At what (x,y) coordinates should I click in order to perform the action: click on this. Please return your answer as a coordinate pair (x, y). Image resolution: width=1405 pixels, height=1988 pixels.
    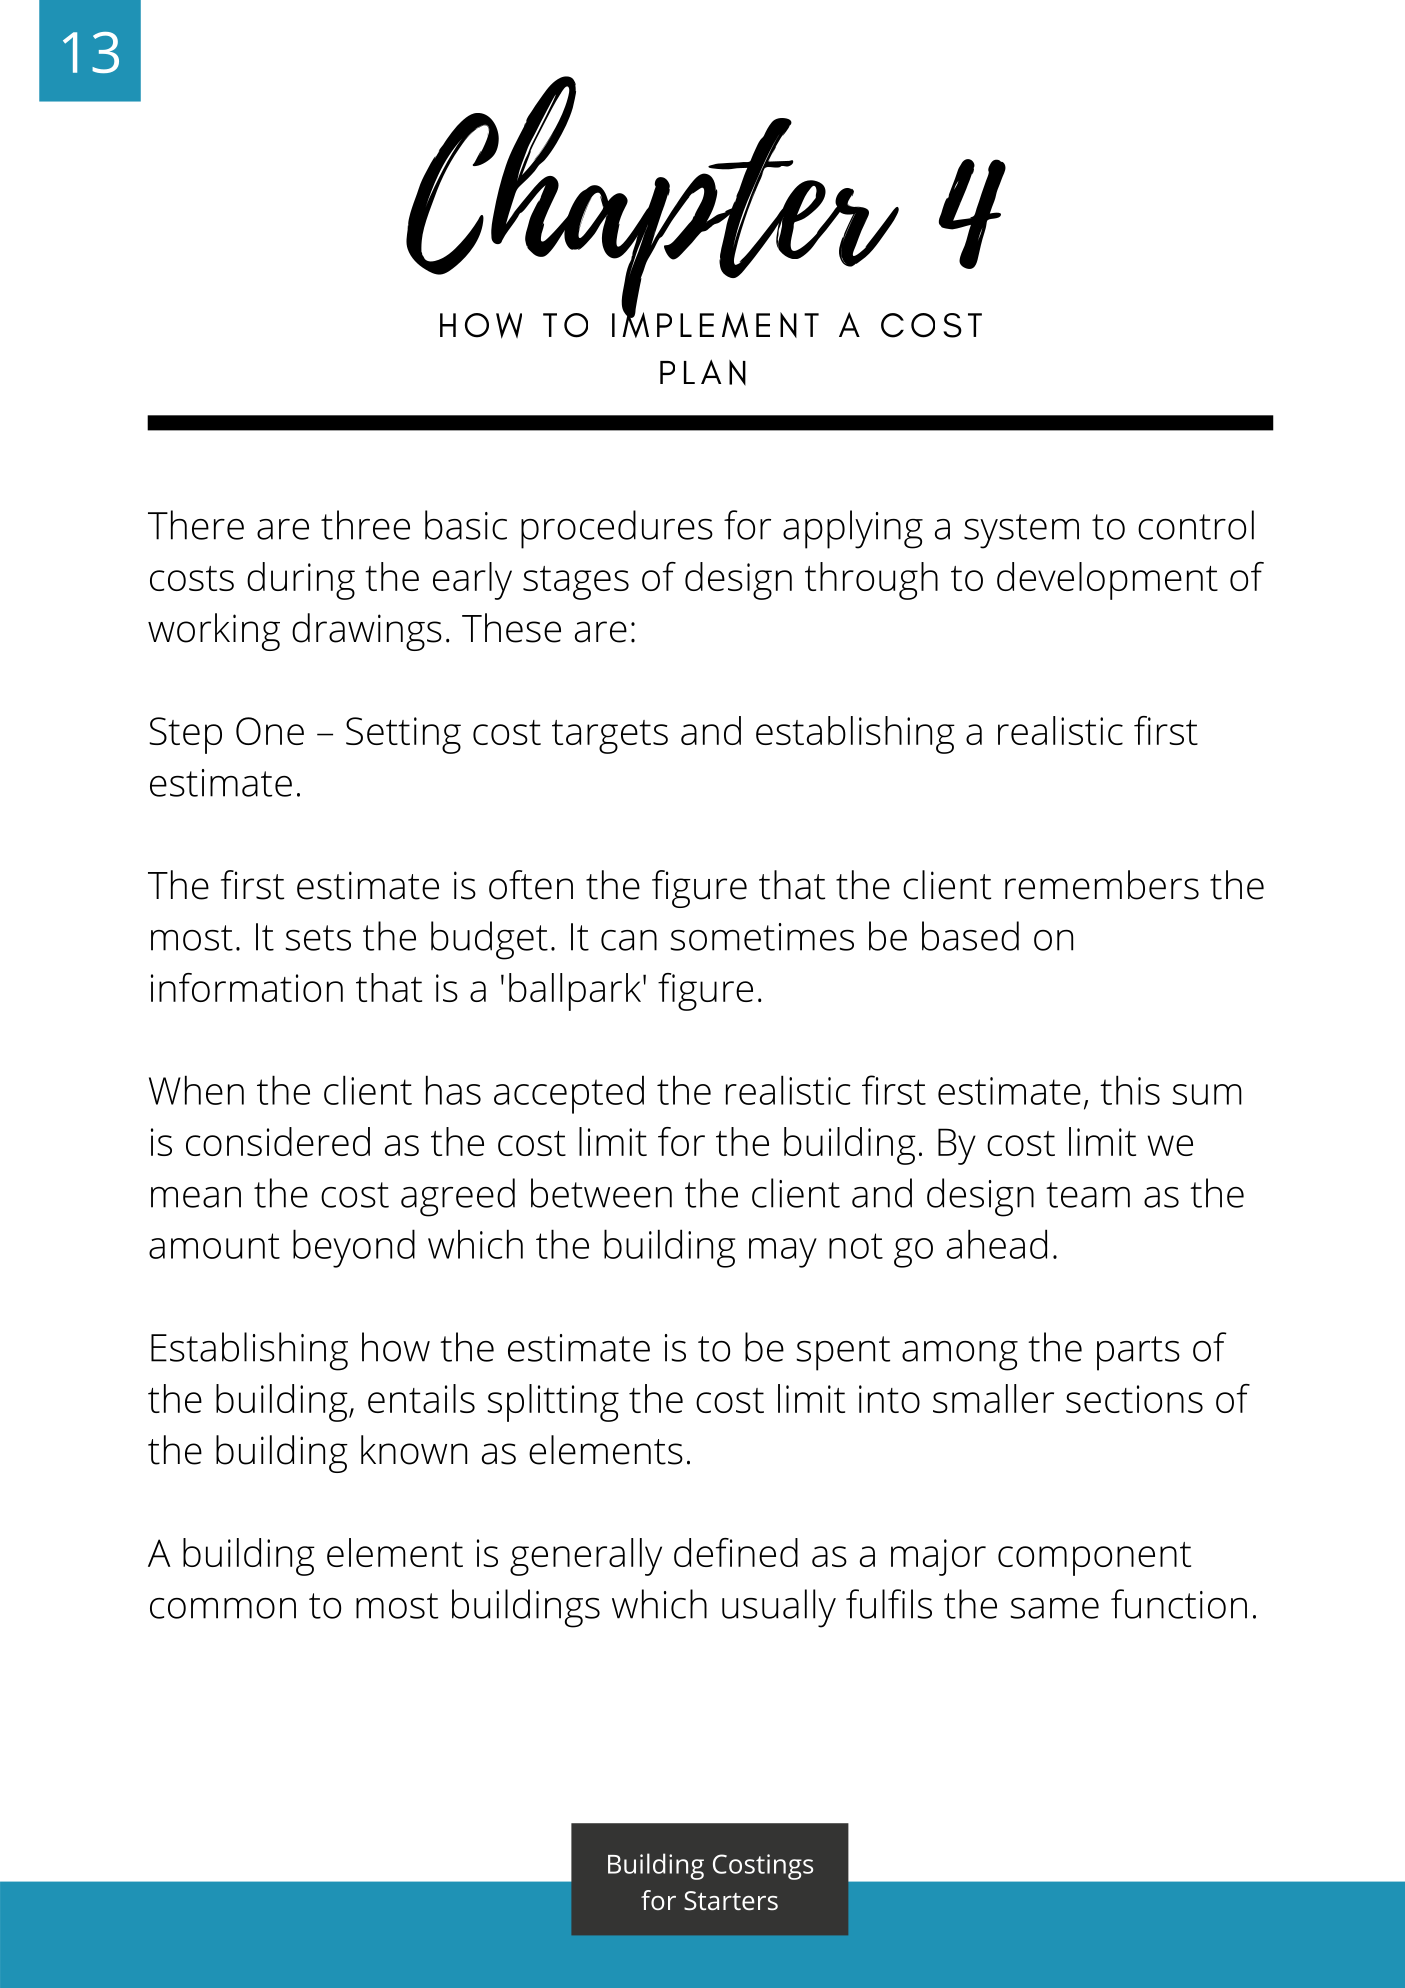
    Looking at the image, I should click on (1130, 1090).
